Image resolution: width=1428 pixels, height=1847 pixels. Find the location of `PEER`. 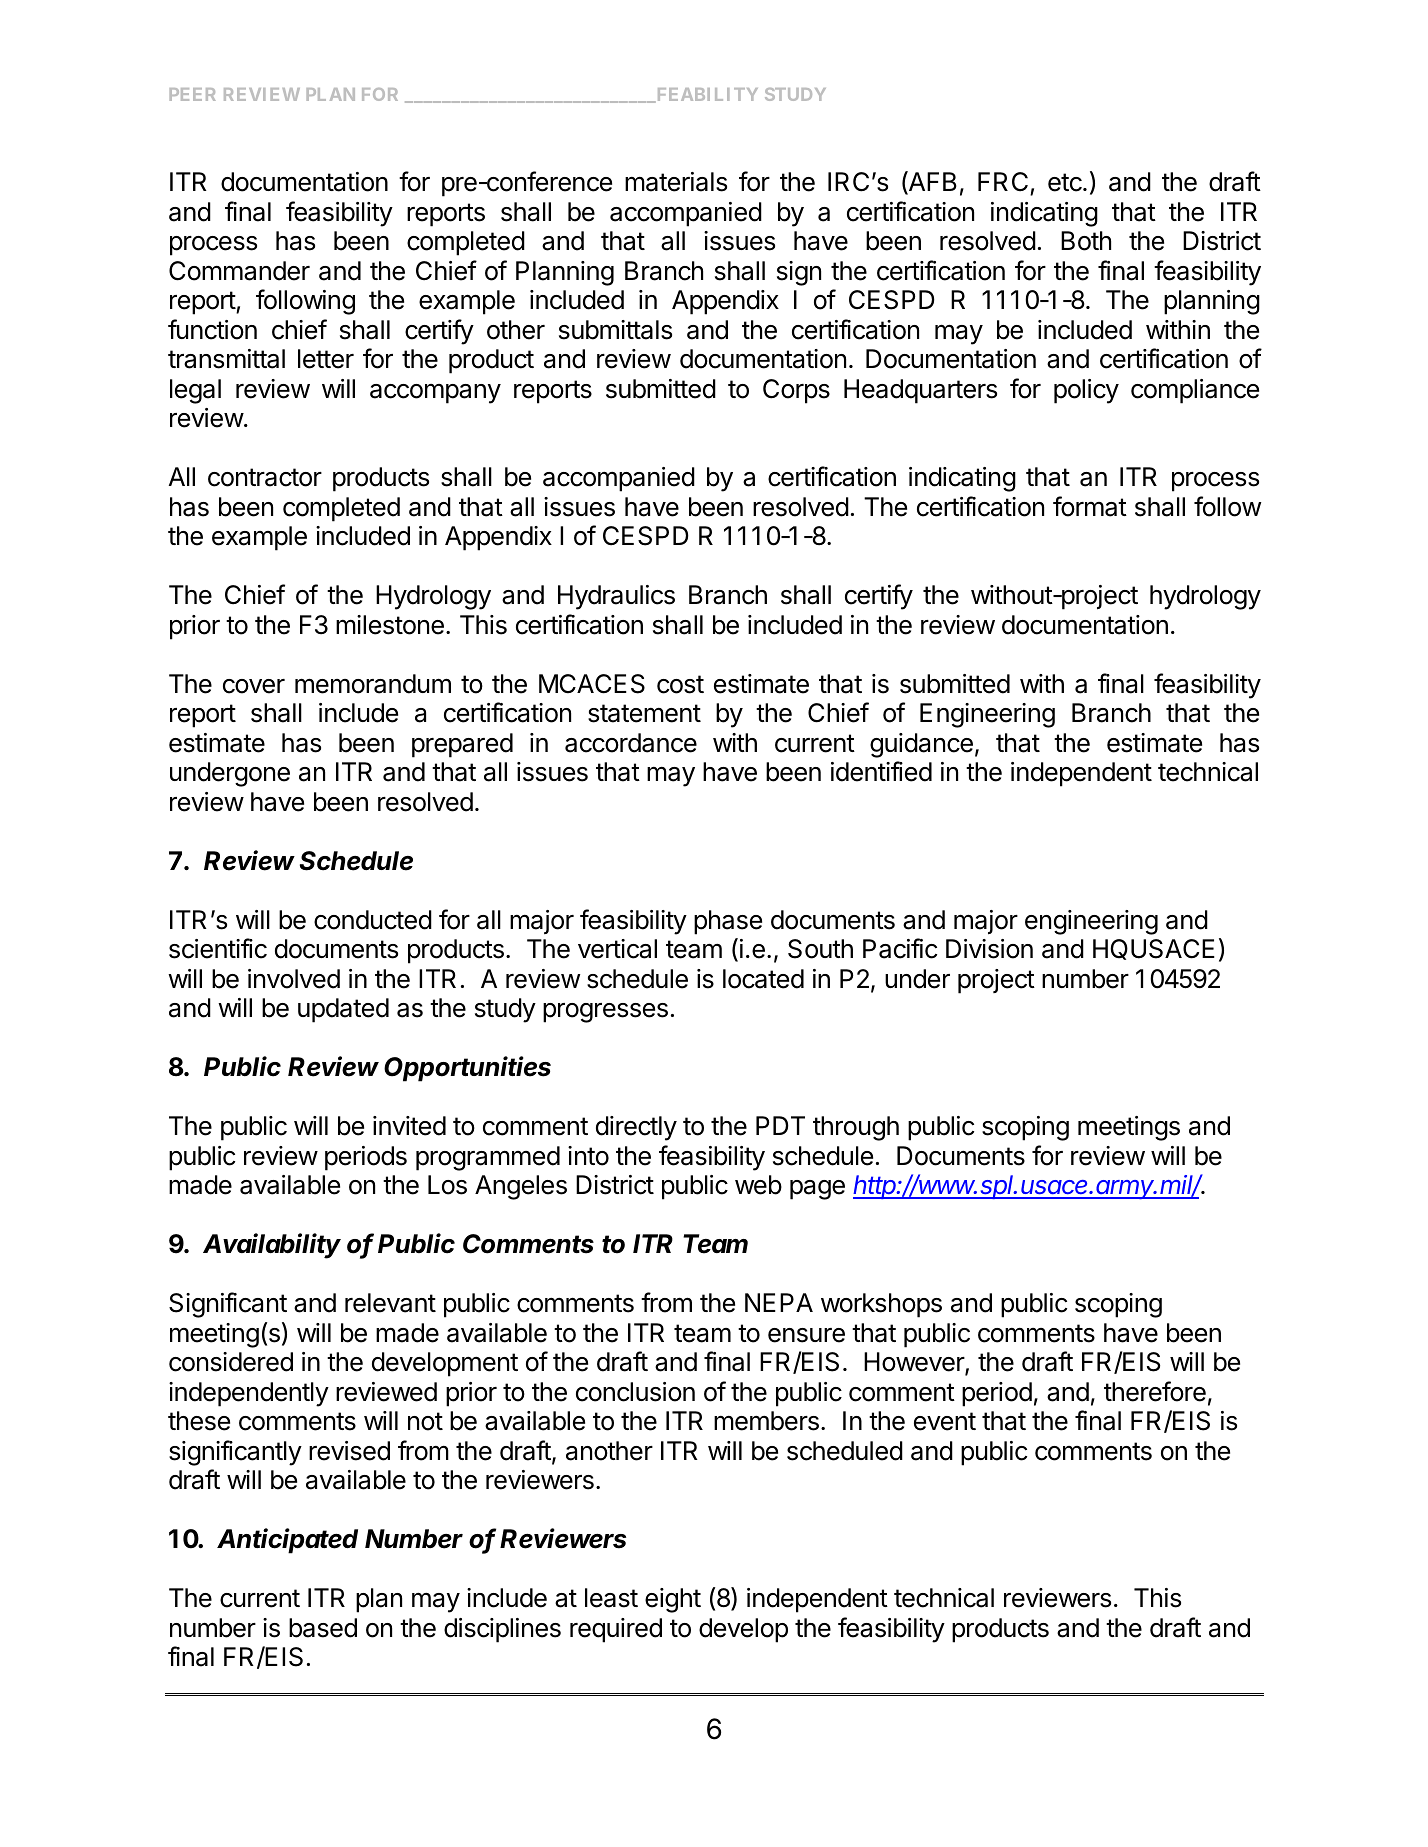

PEER is located at coordinates (192, 94).
